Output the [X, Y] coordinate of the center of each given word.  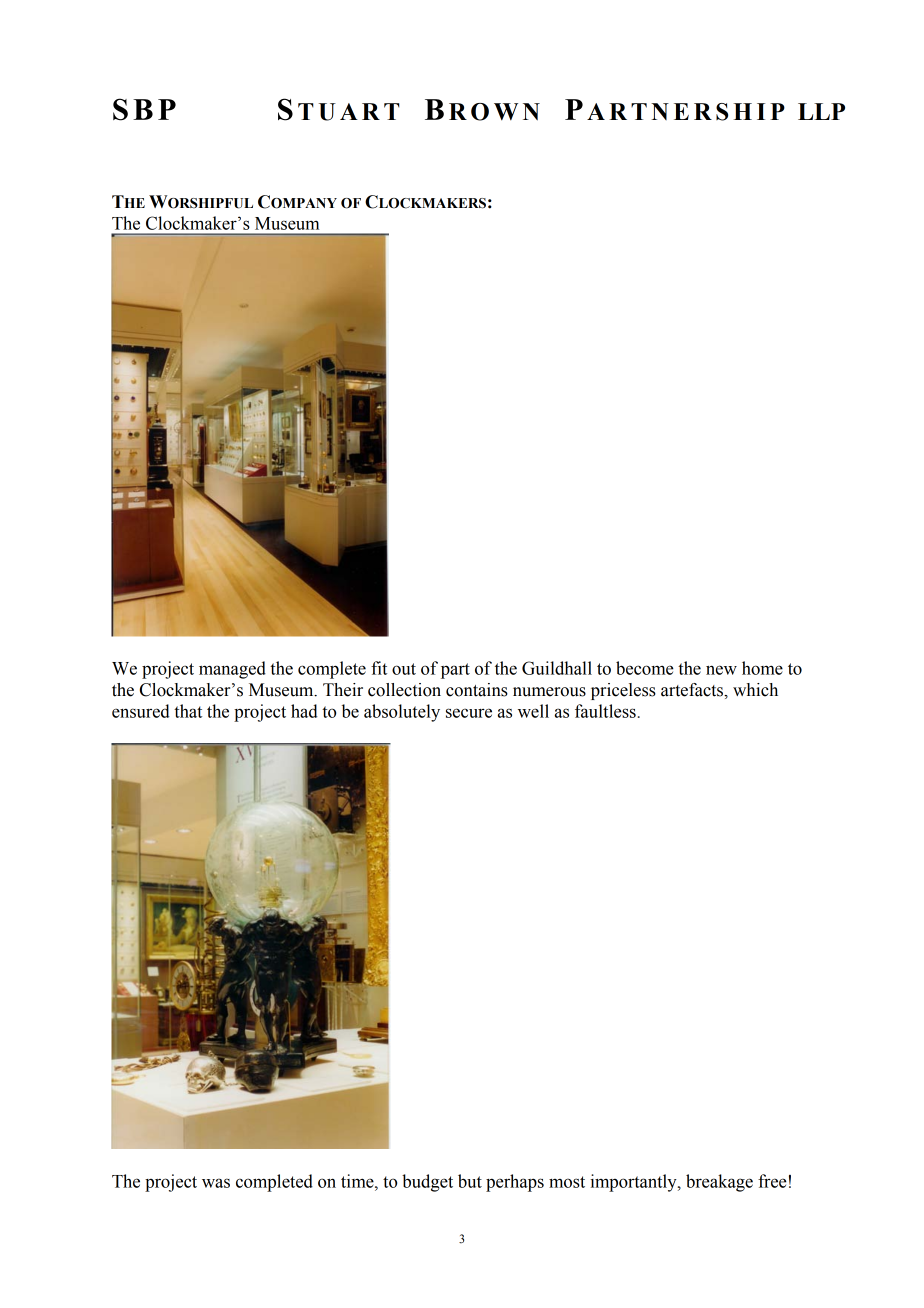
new [721, 670]
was [216, 1183]
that [188, 711]
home [762, 668]
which [755, 690]
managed [232, 670]
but [470, 1181]
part [455, 671]
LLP [821, 111]
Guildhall [557, 668]
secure [469, 713]
